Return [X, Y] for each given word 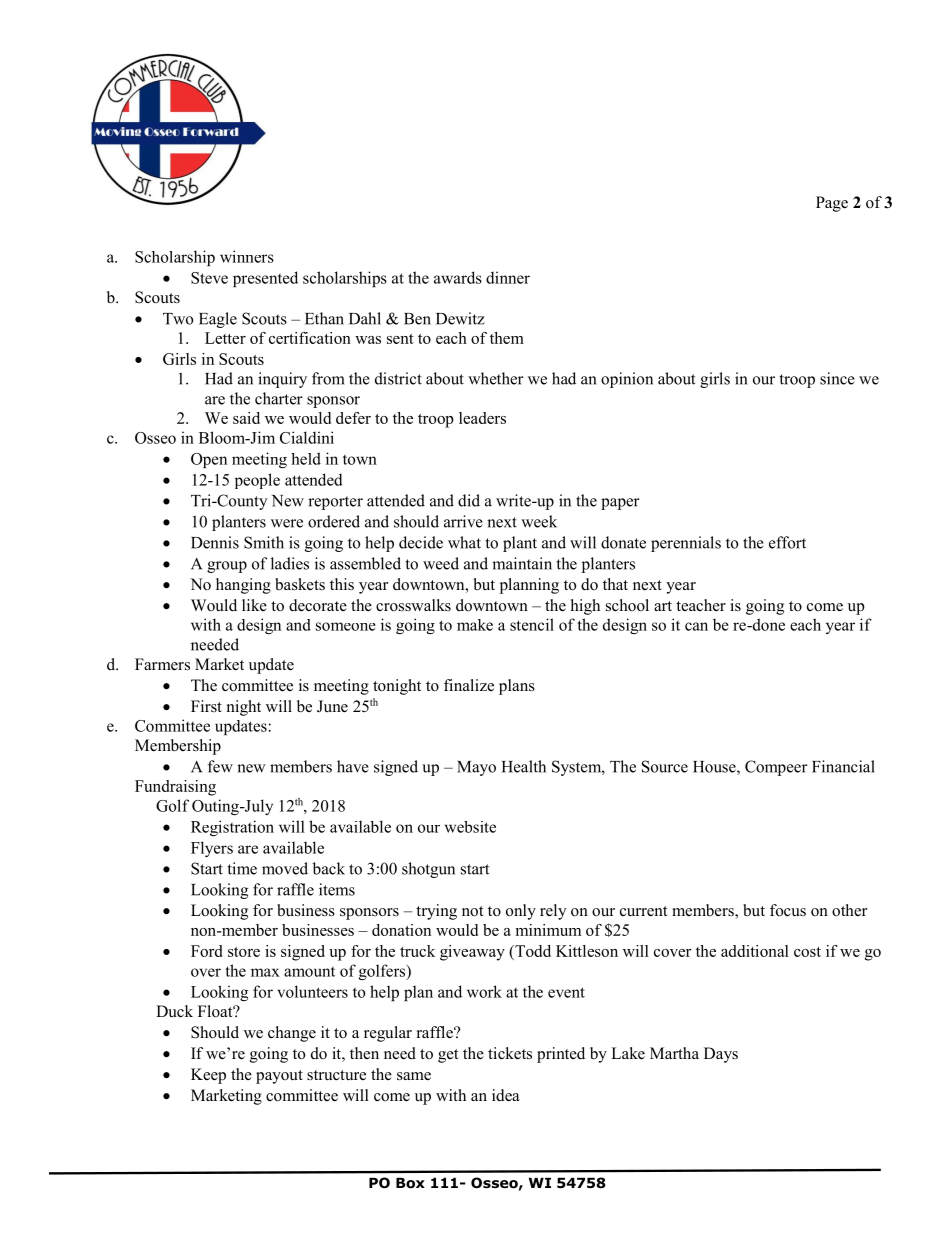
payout [279, 1077]
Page [832, 204]
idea [505, 1095]
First [206, 706]
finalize [469, 685]
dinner [508, 277]
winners [247, 256]
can [696, 626]
